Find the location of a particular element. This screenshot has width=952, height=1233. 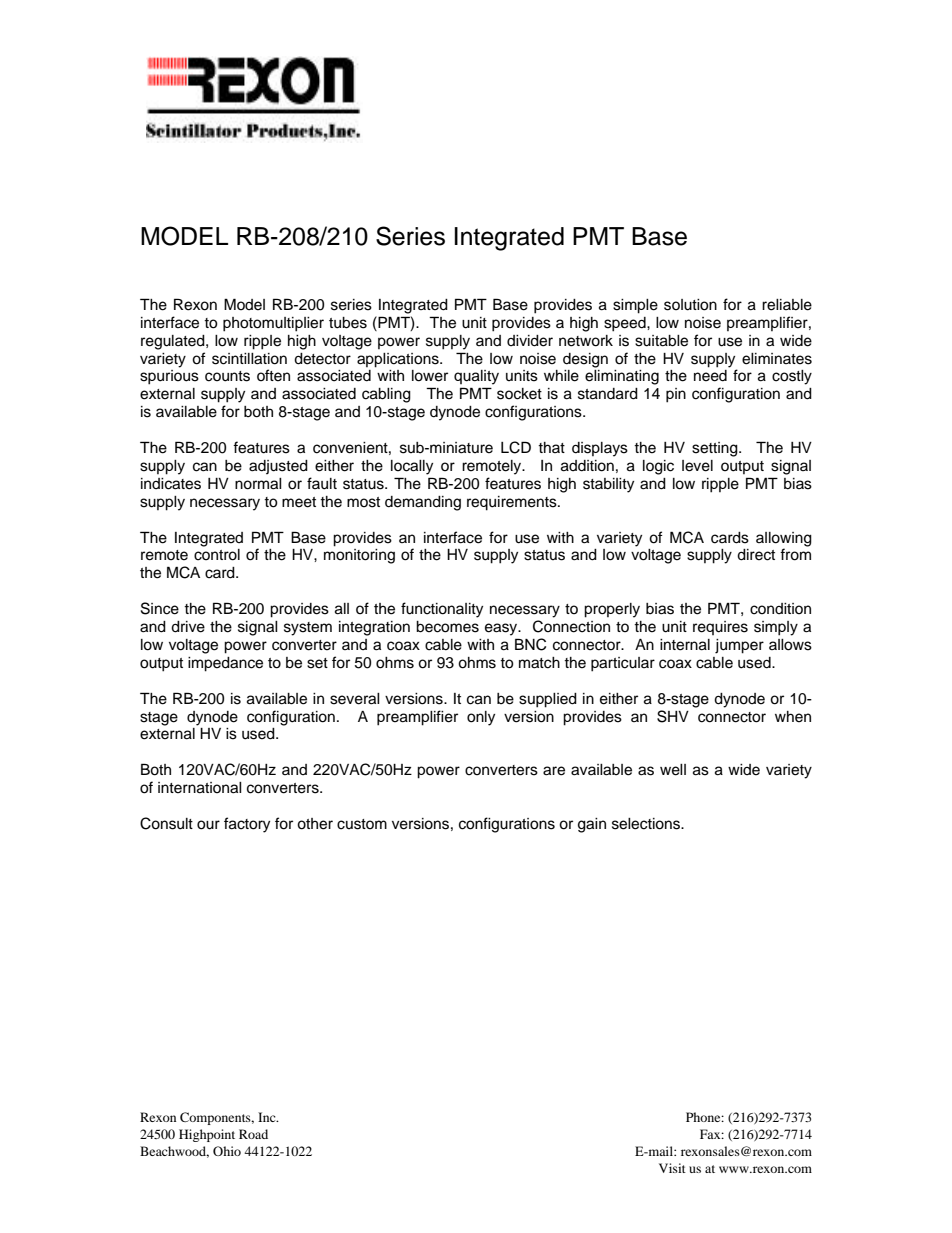

Ohio is located at coordinates (227, 1151).
